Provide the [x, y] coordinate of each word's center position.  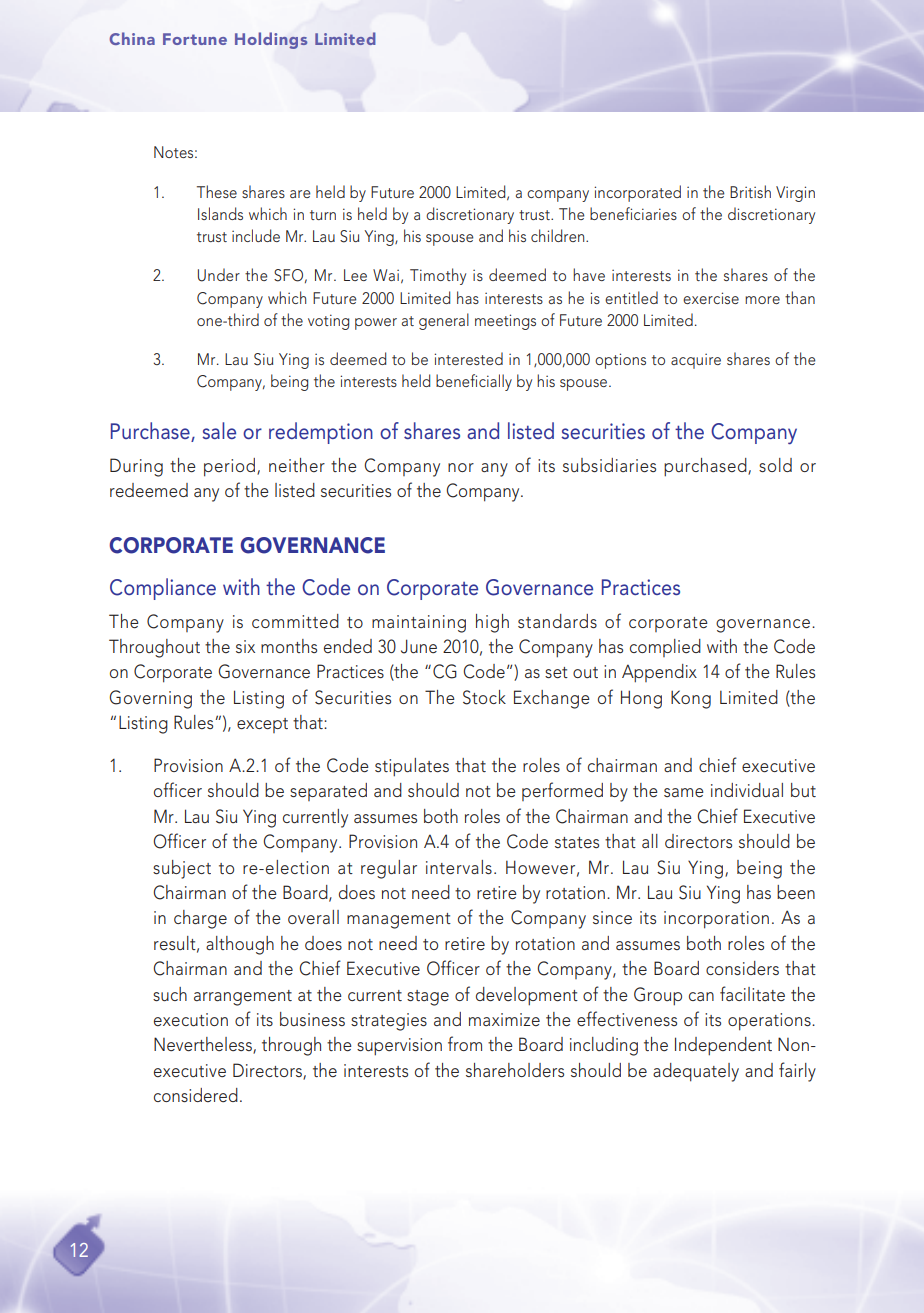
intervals [459, 867]
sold [775, 465]
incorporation [716, 920]
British [750, 191]
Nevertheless [204, 1045]
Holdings [271, 40]
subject [182, 869]
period [229, 467]
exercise [711, 298]
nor [461, 467]
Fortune [195, 39]
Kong [691, 699]
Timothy [438, 276]
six [245, 646]
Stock [484, 697]
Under [219, 275]
